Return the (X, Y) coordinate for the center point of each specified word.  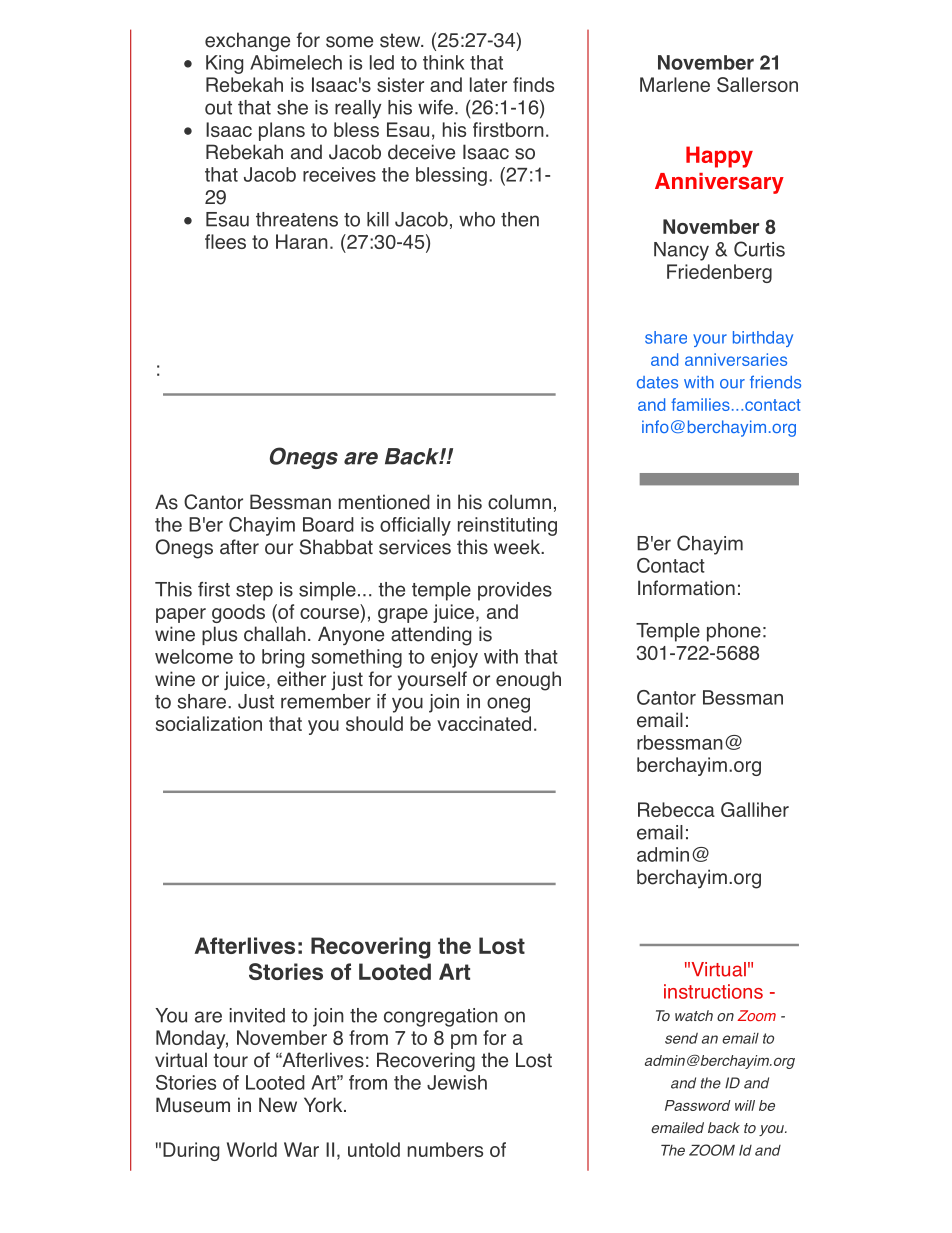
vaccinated (484, 723)
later (488, 84)
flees (225, 241)
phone (734, 632)
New (278, 1105)
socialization (209, 723)
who (477, 219)
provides (515, 591)
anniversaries (736, 359)
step (254, 592)
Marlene (675, 84)
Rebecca (676, 809)
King (224, 64)
